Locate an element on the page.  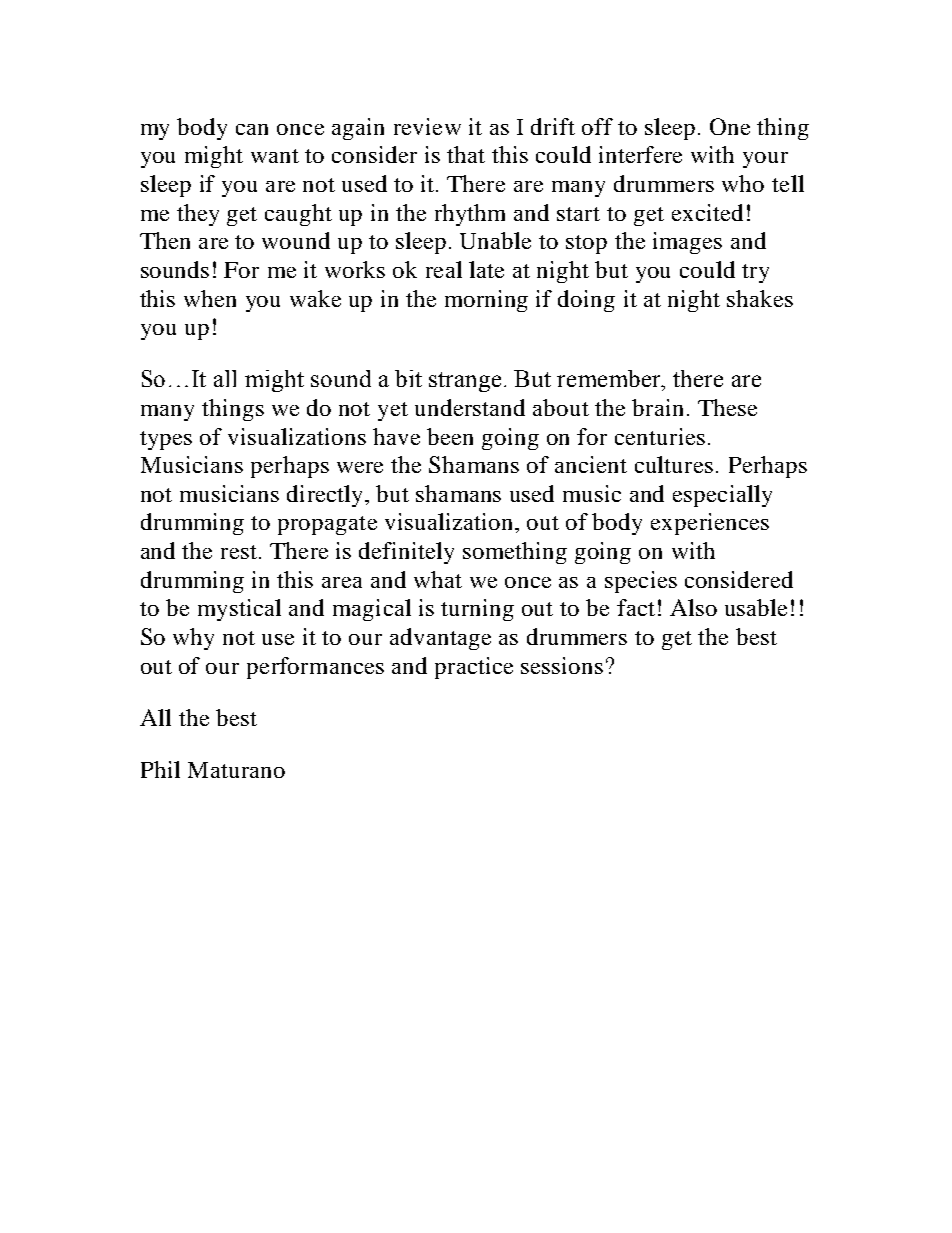
Phil is located at coordinates (160, 769).
